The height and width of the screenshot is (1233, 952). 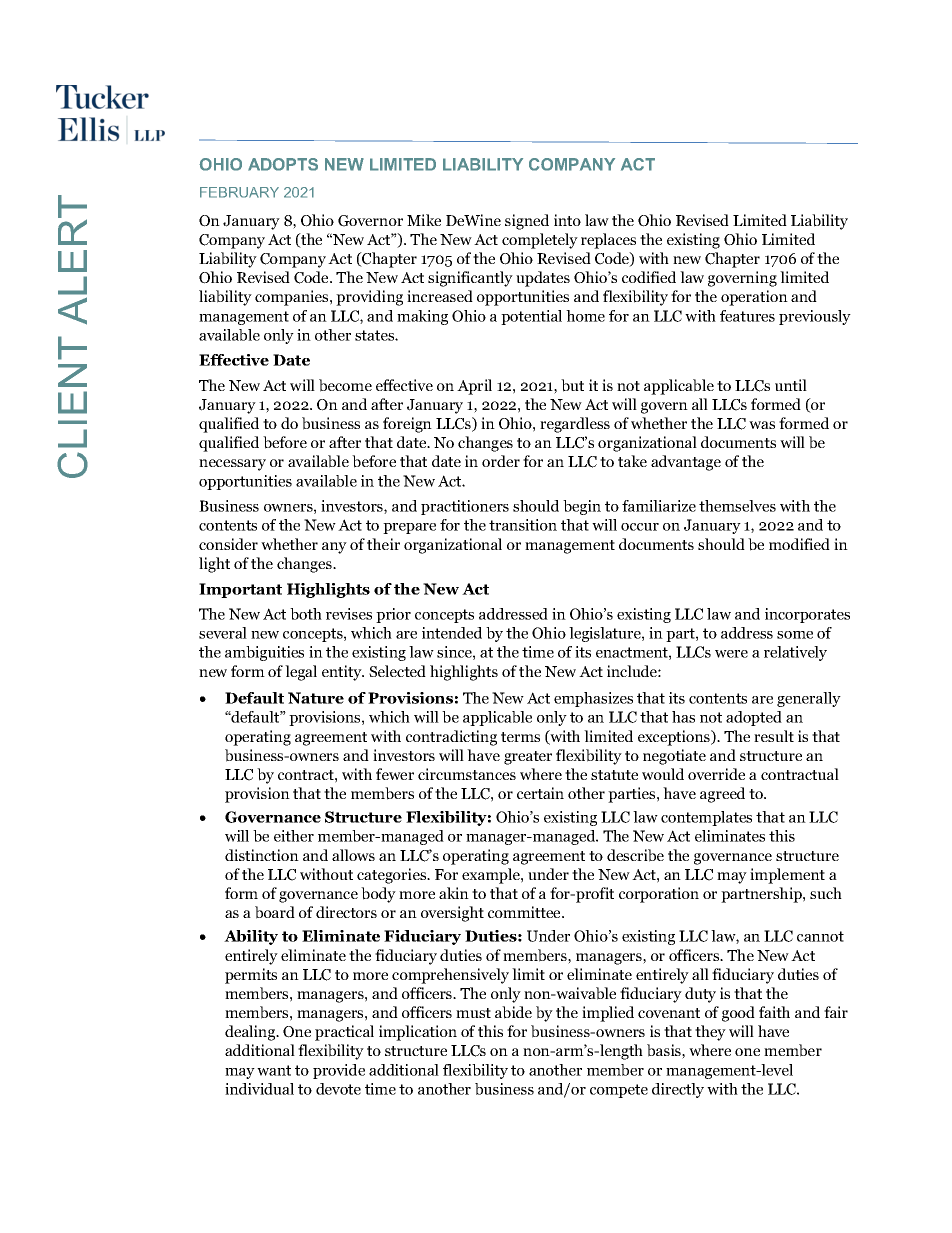 I want to click on ADOPTS, so click(x=283, y=164).
